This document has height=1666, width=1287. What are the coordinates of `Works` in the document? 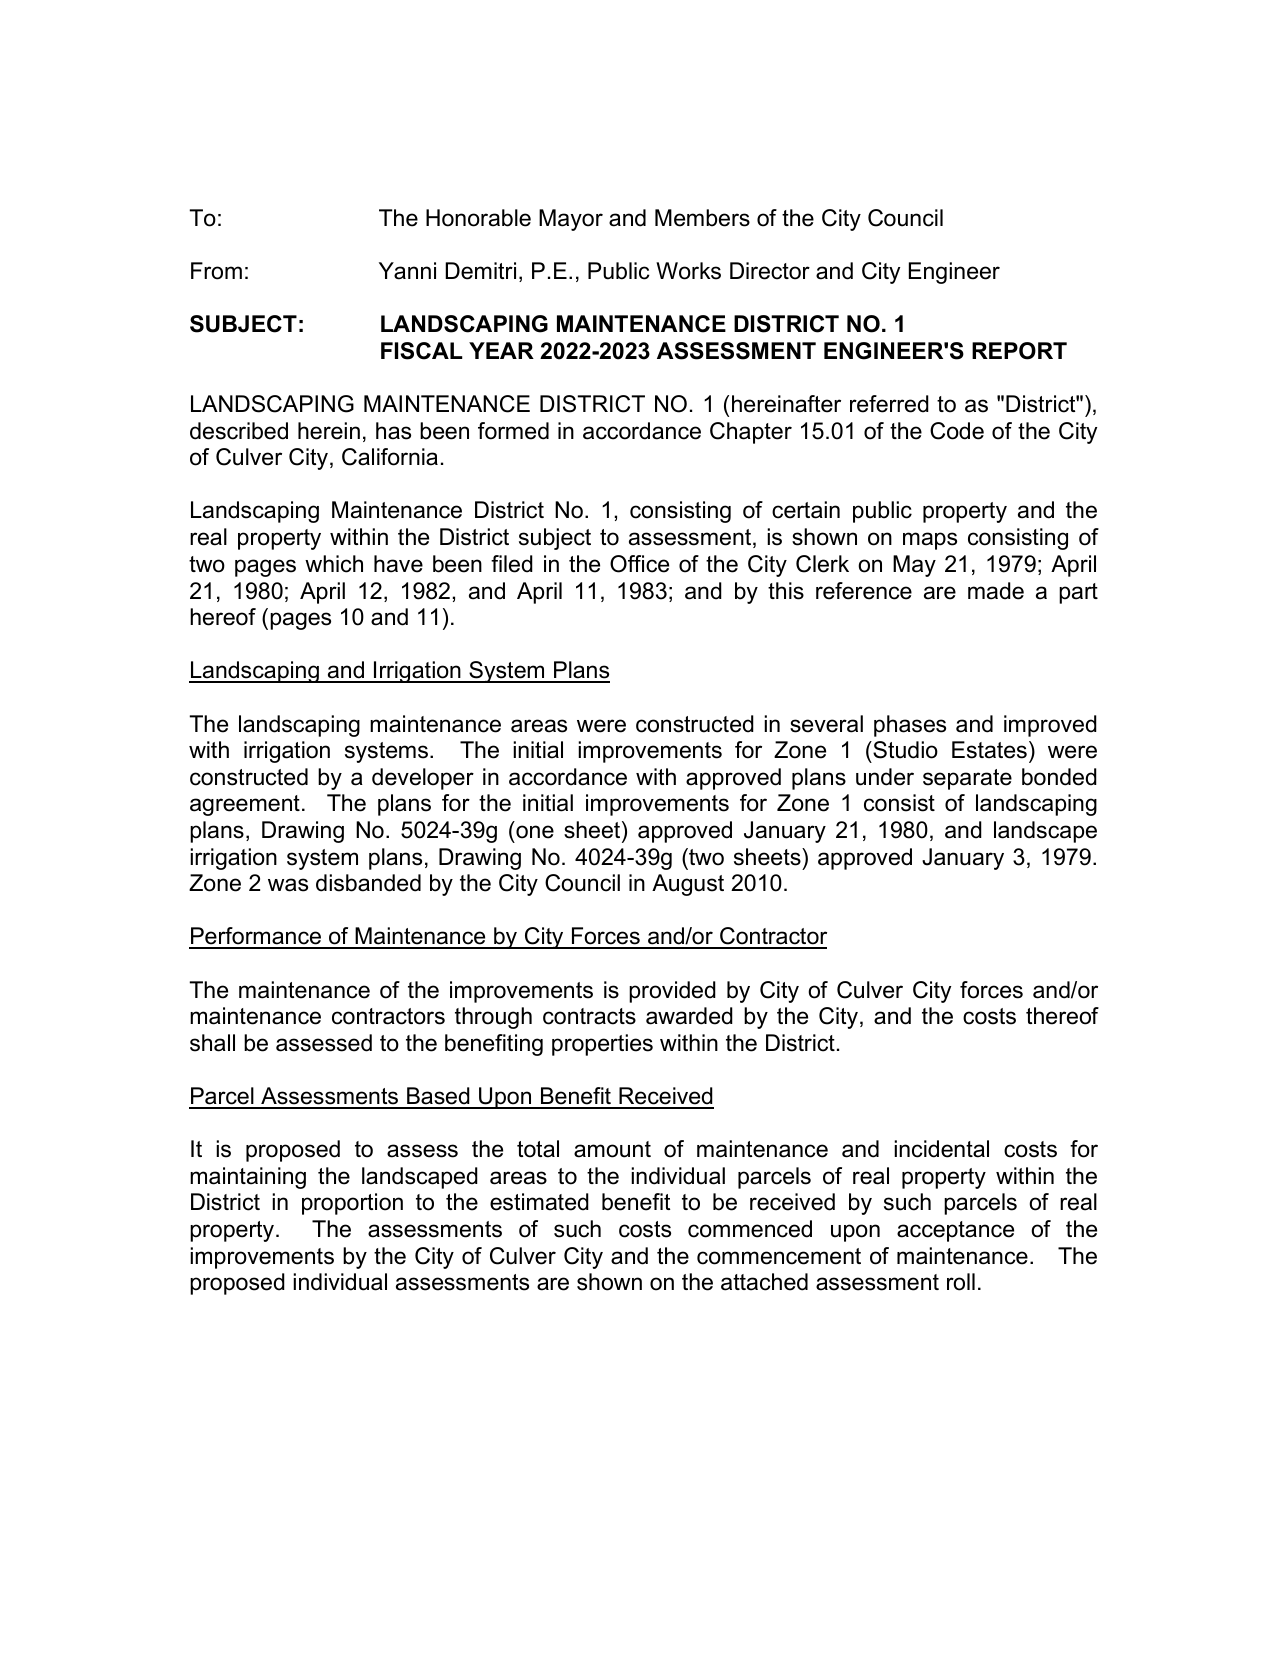 It's located at (688, 271).
